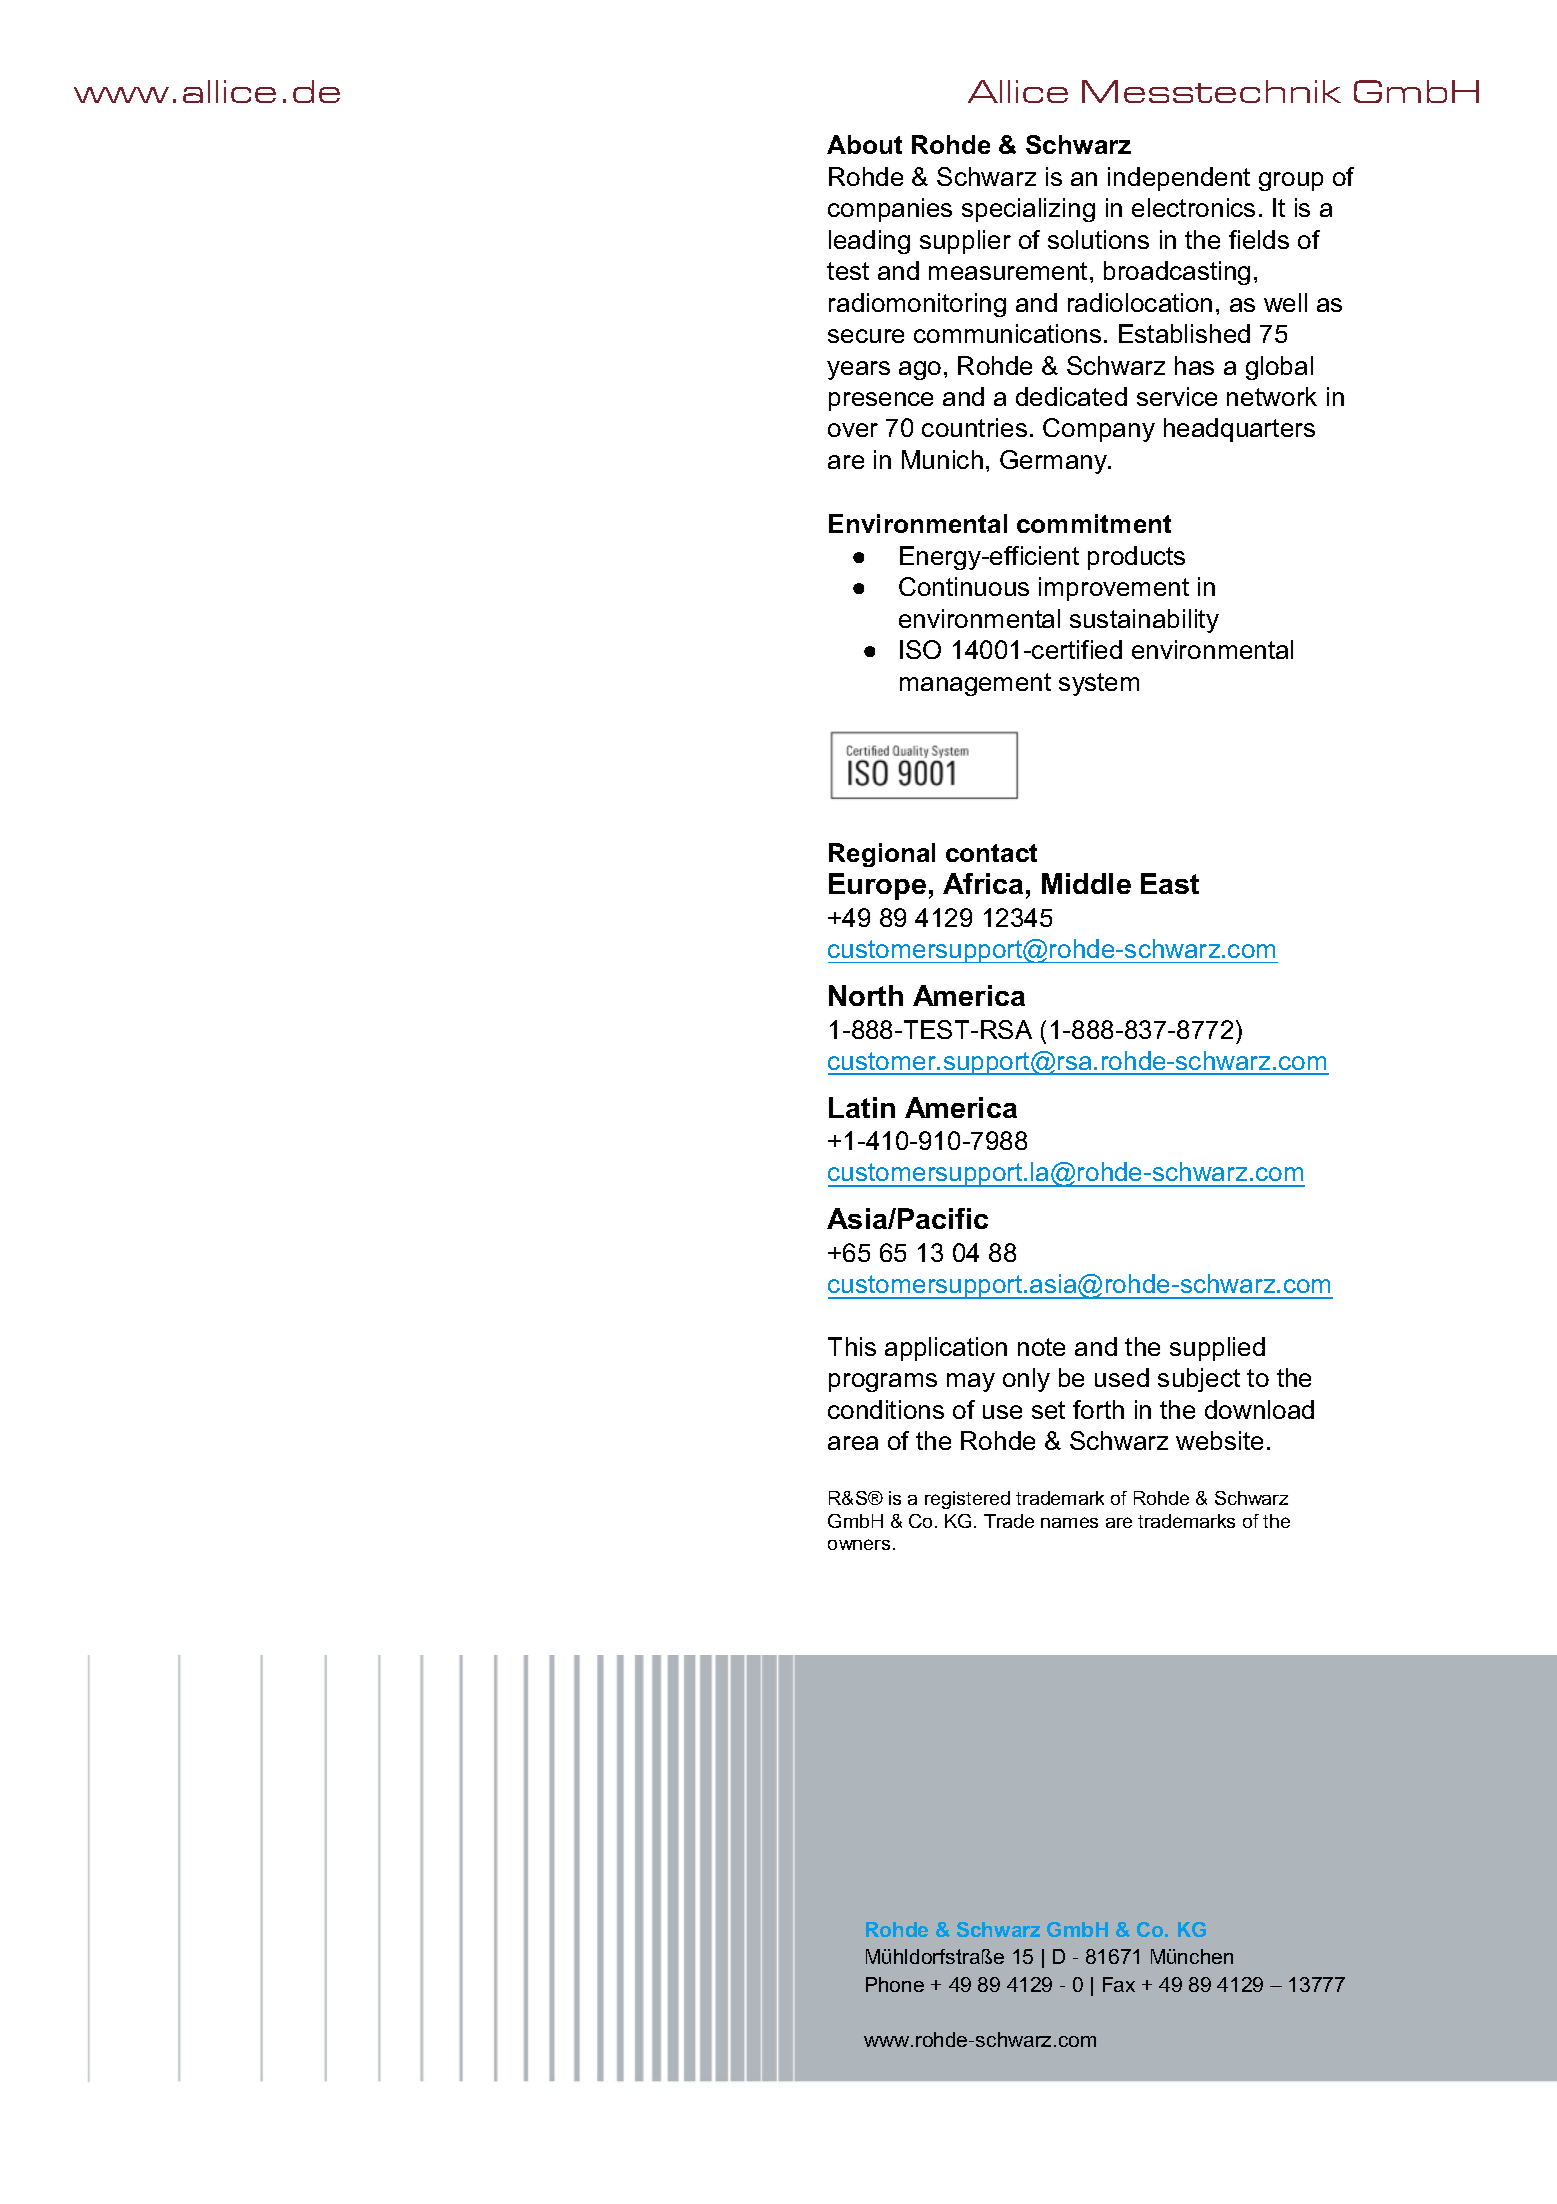 Image resolution: width=1557 pixels, height=2204 pixels. Describe the element at coordinates (1259, 239) in the image. I see `fields` at that location.
